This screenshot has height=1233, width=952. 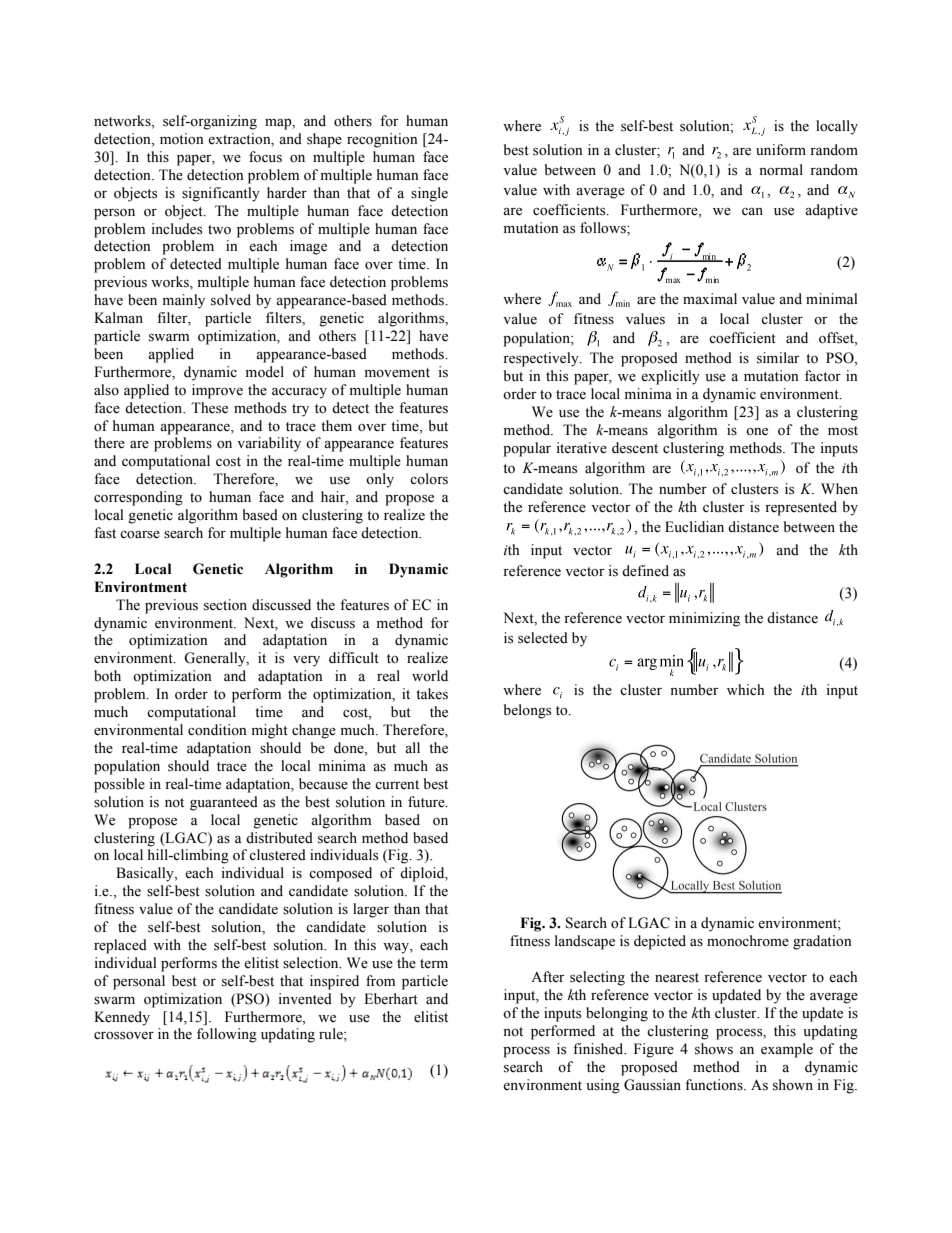 What do you see at coordinates (217, 730) in the screenshot?
I see `condition` at bounding box center [217, 730].
